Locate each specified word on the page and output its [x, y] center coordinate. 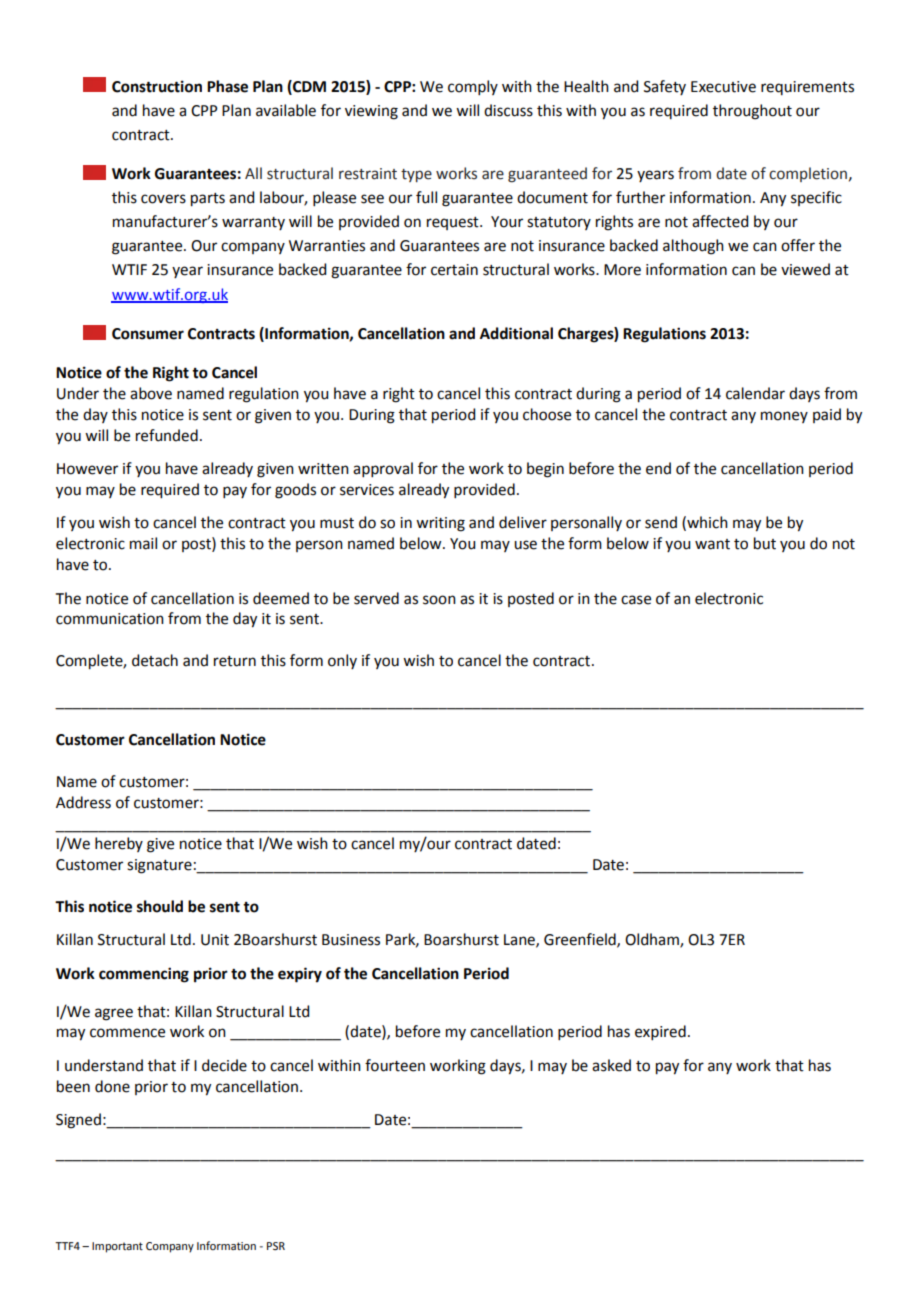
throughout [752, 112]
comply [473, 87]
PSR [276, 1246]
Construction [157, 86]
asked [611, 1065]
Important [117, 1247]
